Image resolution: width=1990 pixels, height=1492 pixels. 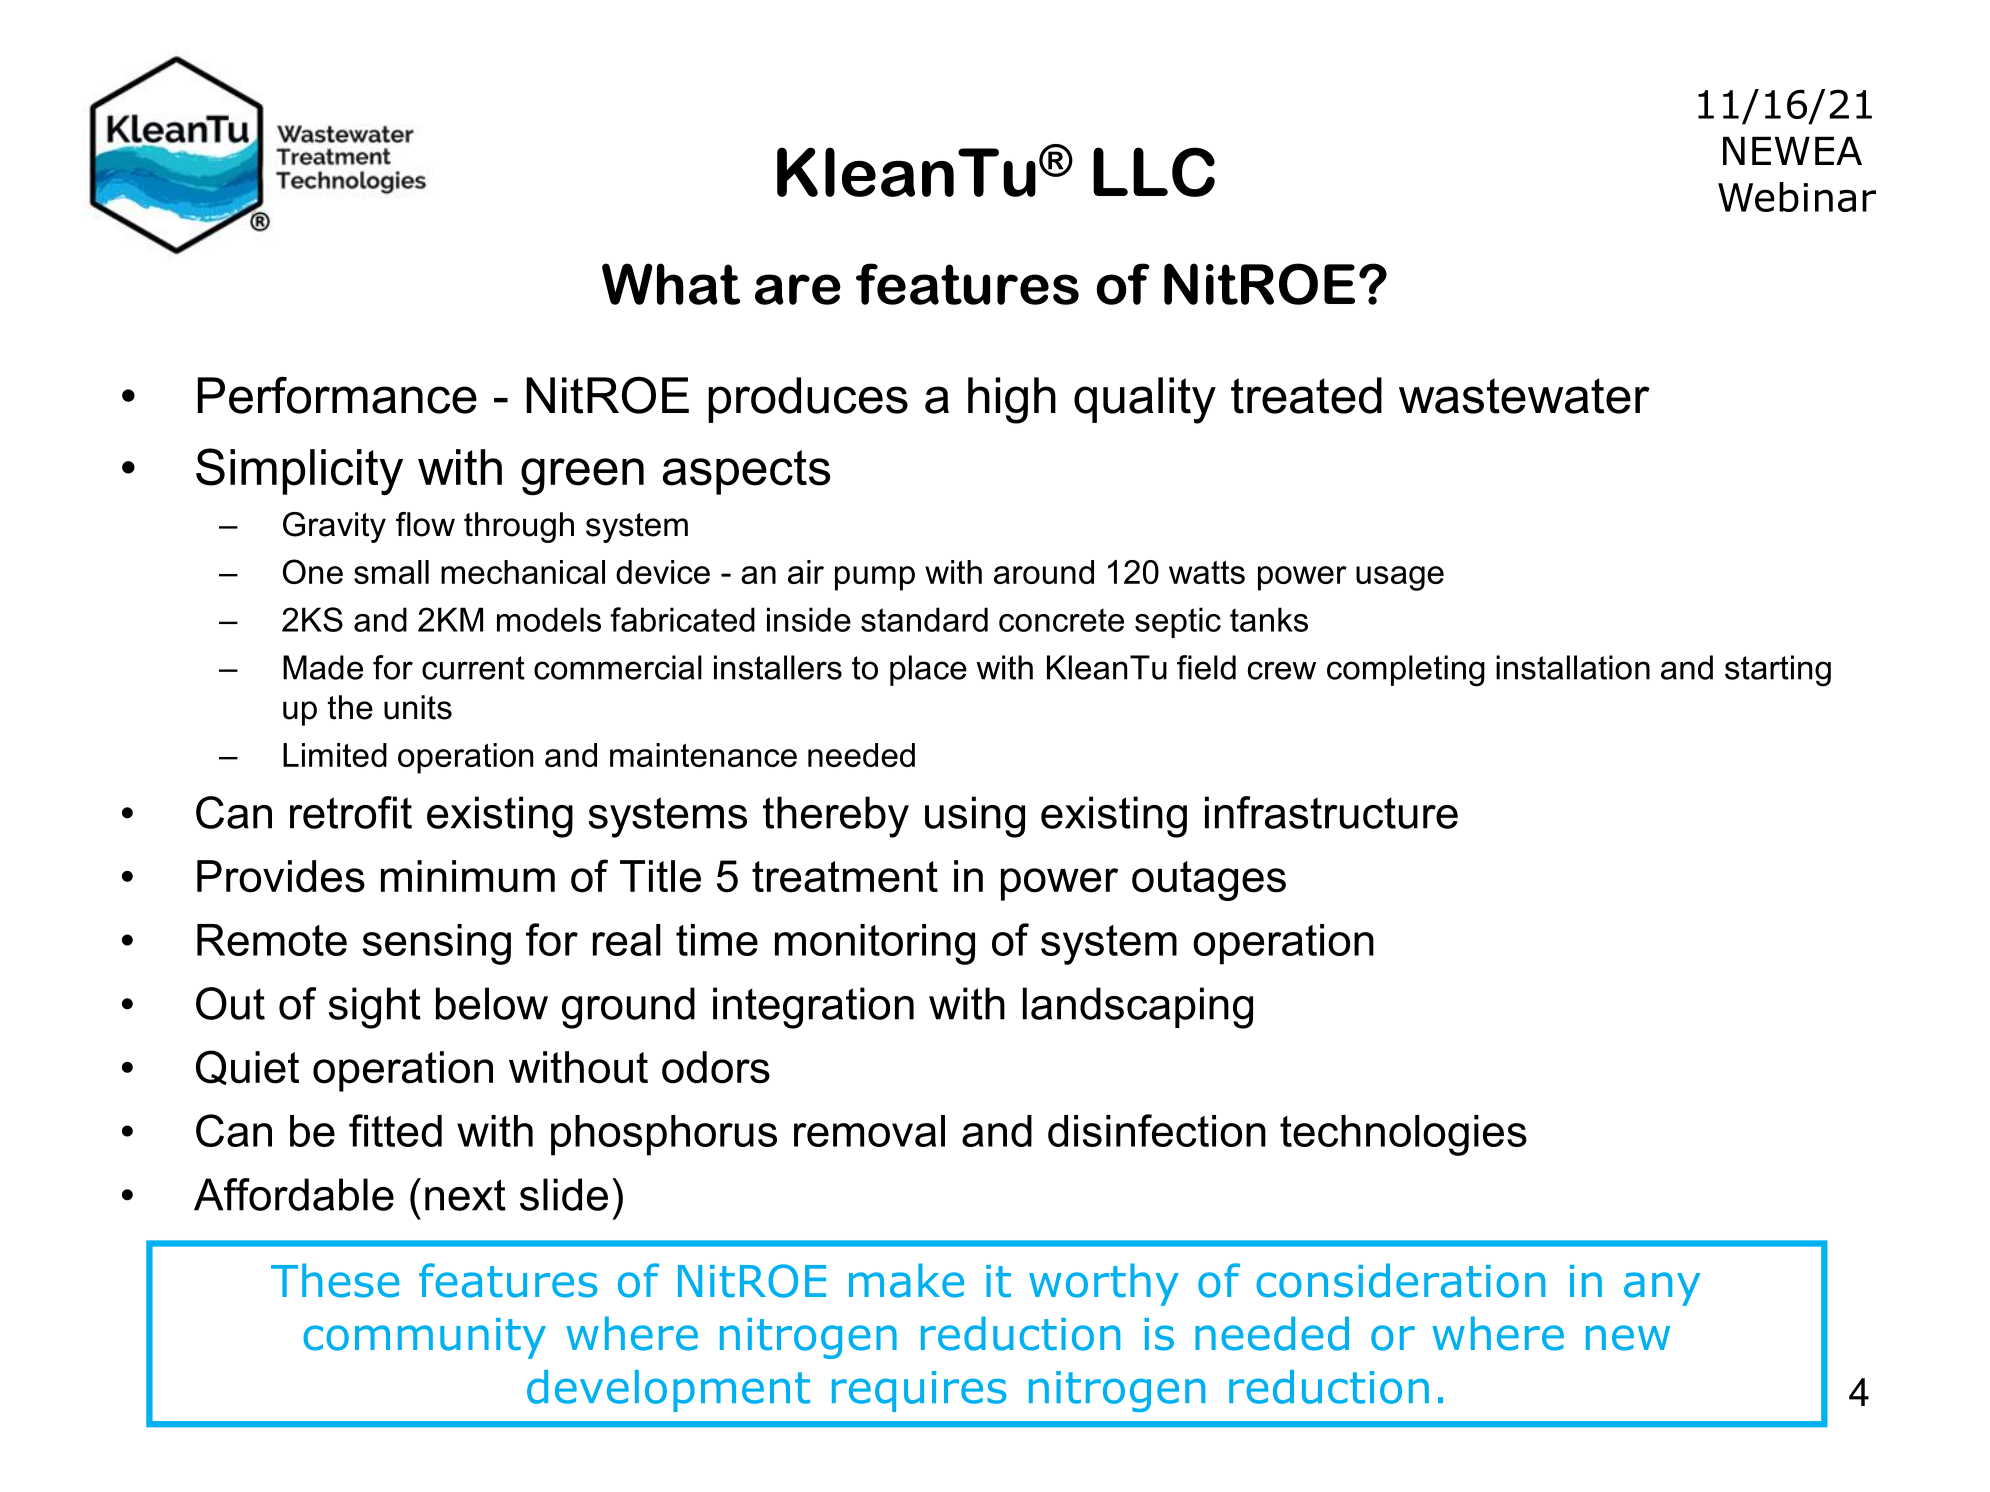 What do you see at coordinates (975, 817) in the screenshot?
I see `using` at bounding box center [975, 817].
